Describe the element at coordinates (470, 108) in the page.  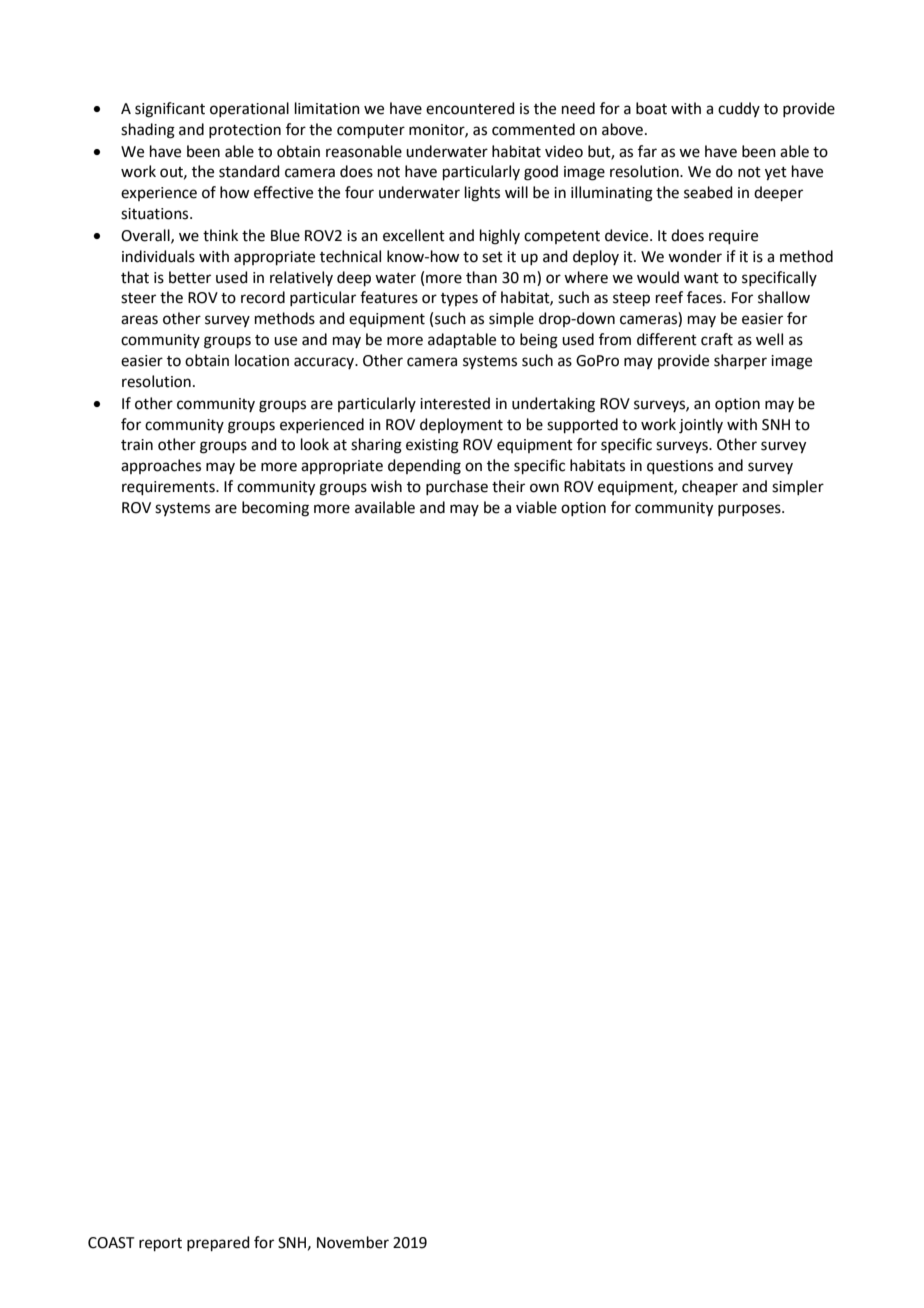
I see `encountered` at that location.
